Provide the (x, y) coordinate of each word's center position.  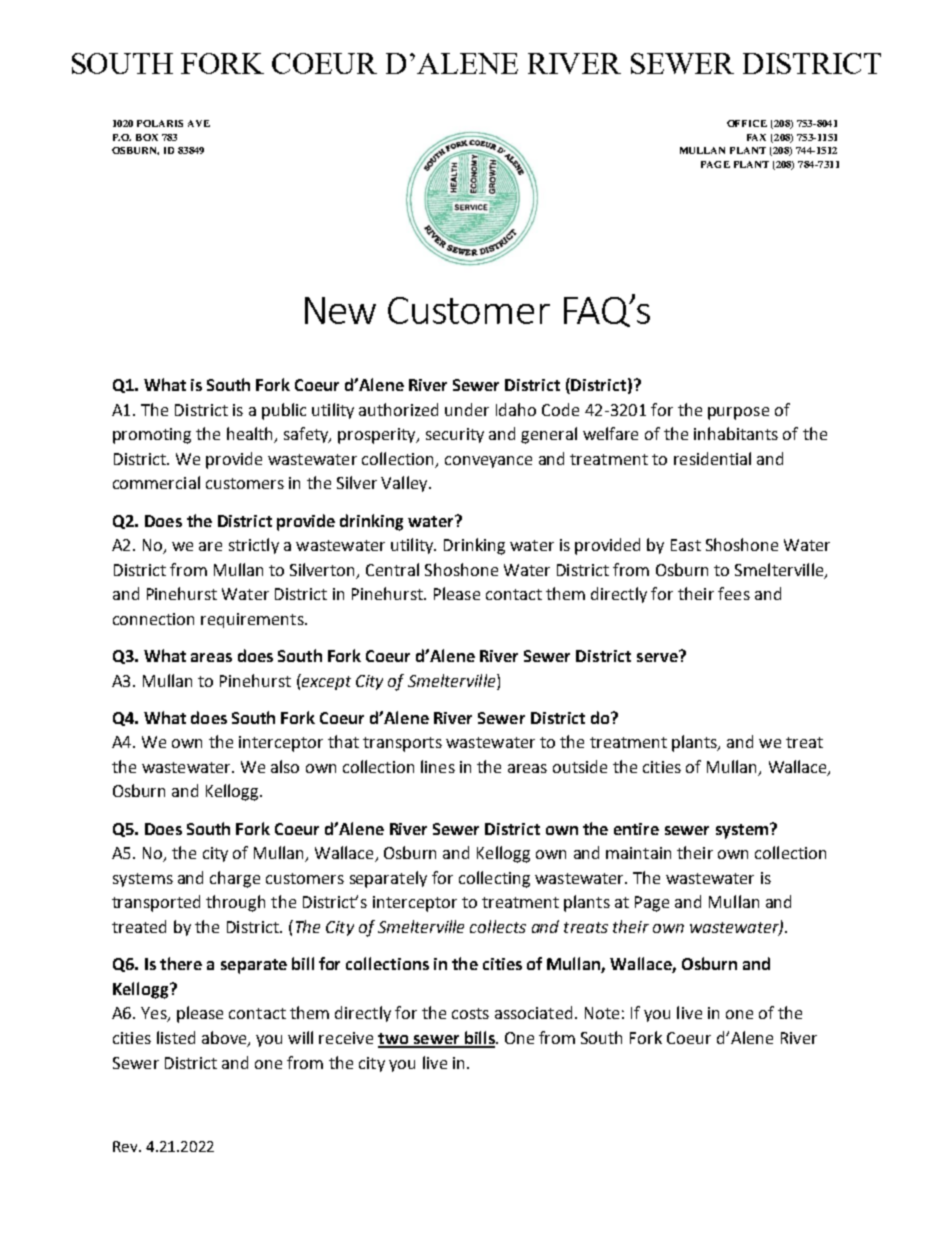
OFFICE (747, 123)
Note (602, 1013)
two (394, 1040)
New (340, 310)
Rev (126, 1146)
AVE (199, 123)
